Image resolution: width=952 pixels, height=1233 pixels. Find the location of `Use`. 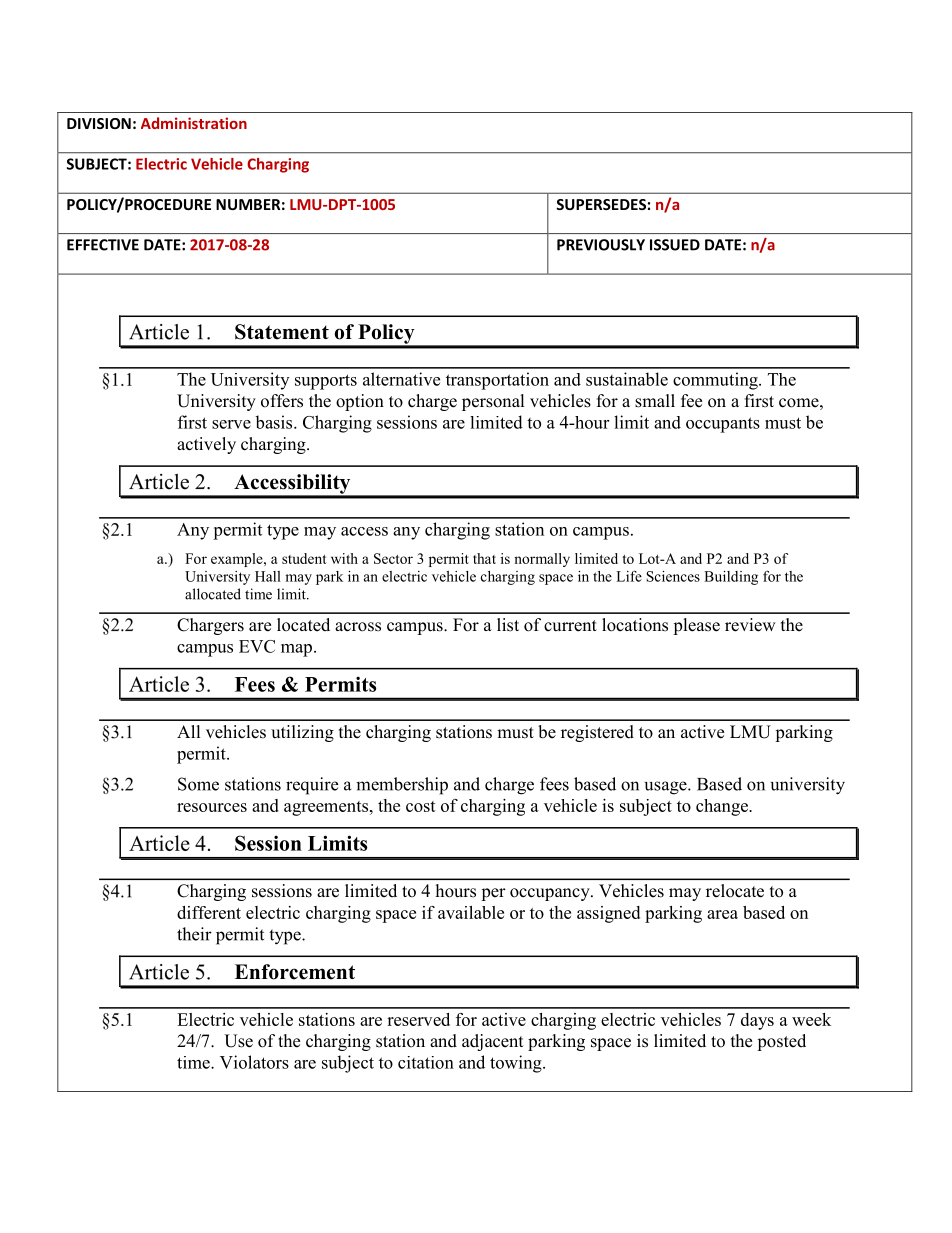

Use is located at coordinates (238, 1041).
